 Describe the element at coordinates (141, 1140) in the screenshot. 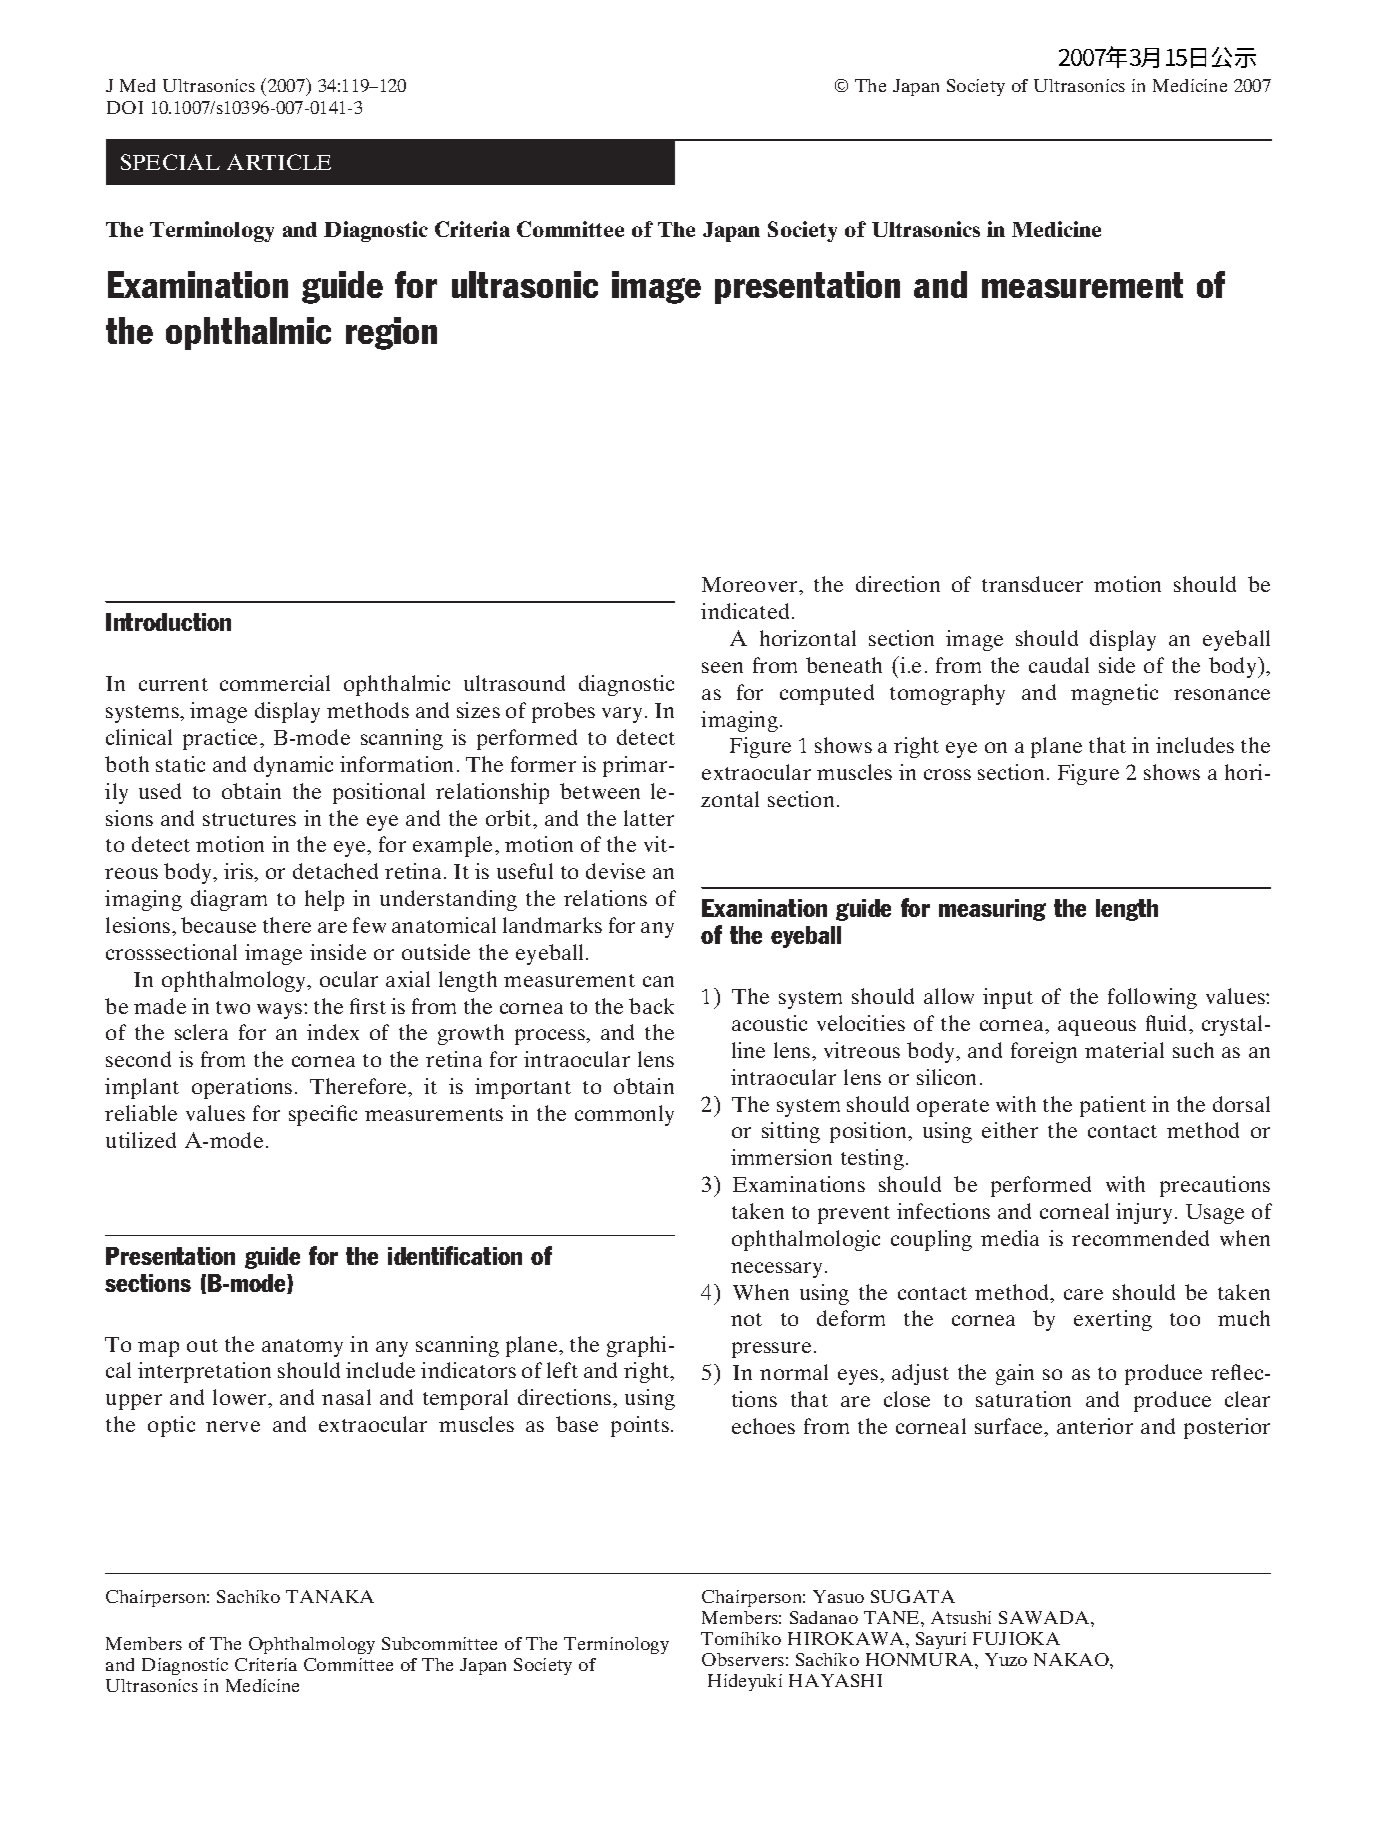

I see `utilized` at that location.
